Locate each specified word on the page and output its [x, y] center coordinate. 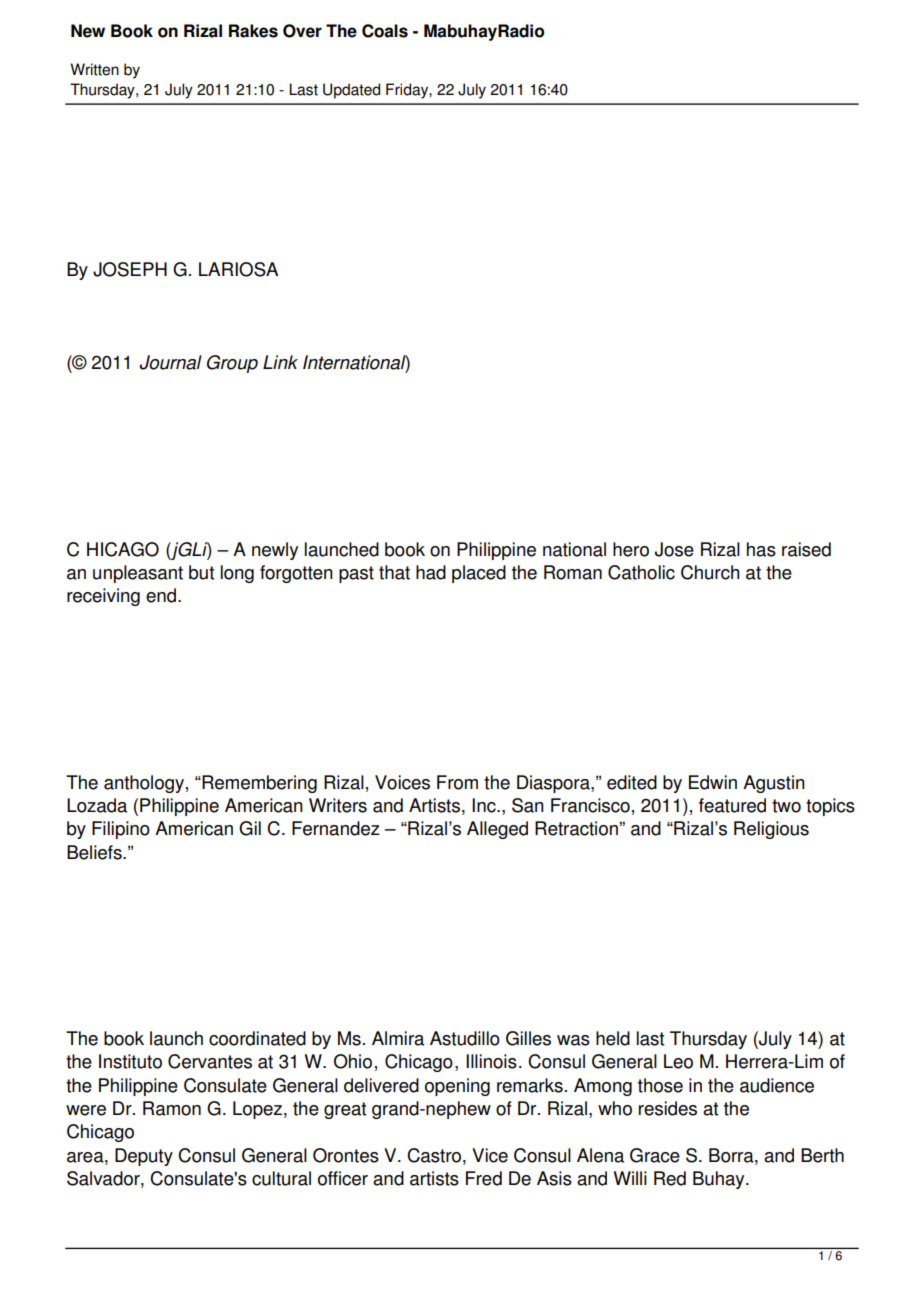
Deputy [144, 1157]
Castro [435, 1155]
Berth [822, 1155]
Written [94, 69]
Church [710, 572]
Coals [385, 31]
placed [479, 574]
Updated [351, 91]
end [162, 595]
